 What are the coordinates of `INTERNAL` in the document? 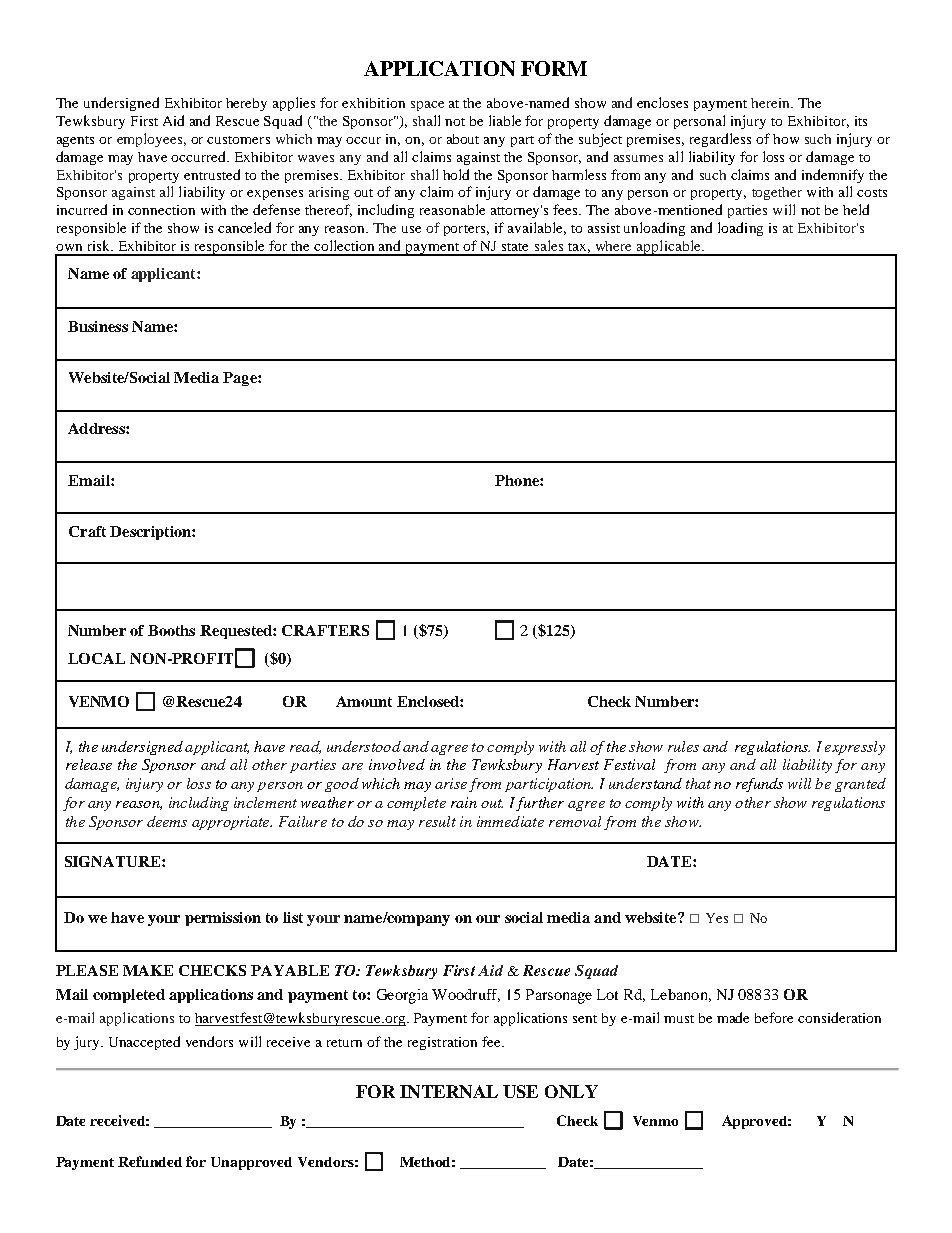 It's located at (449, 1091).
